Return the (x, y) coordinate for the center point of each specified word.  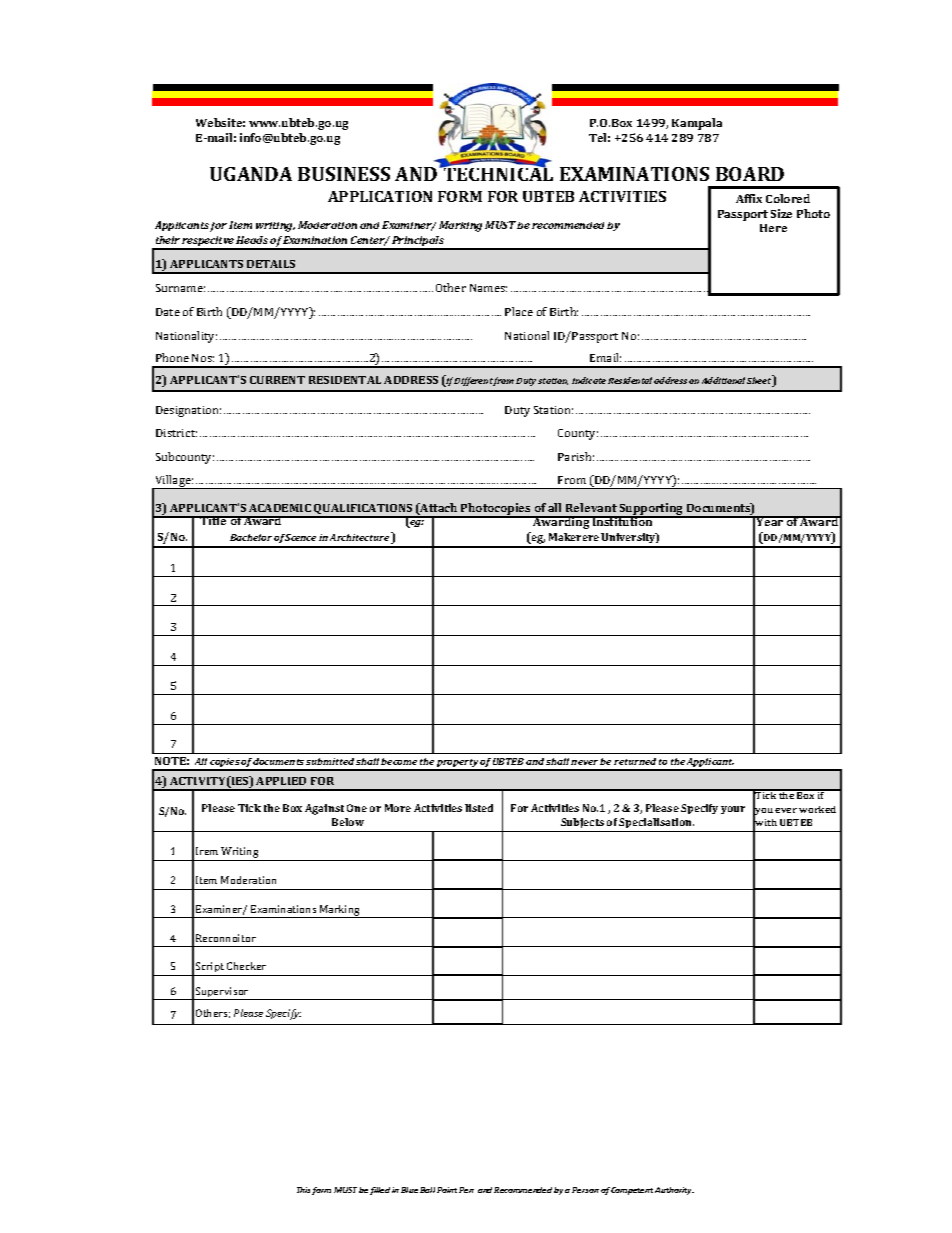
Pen (466, 1190)
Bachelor (251, 537)
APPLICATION (380, 196)
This (305, 1191)
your (733, 810)
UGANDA (251, 174)
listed (479, 808)
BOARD (750, 174)
